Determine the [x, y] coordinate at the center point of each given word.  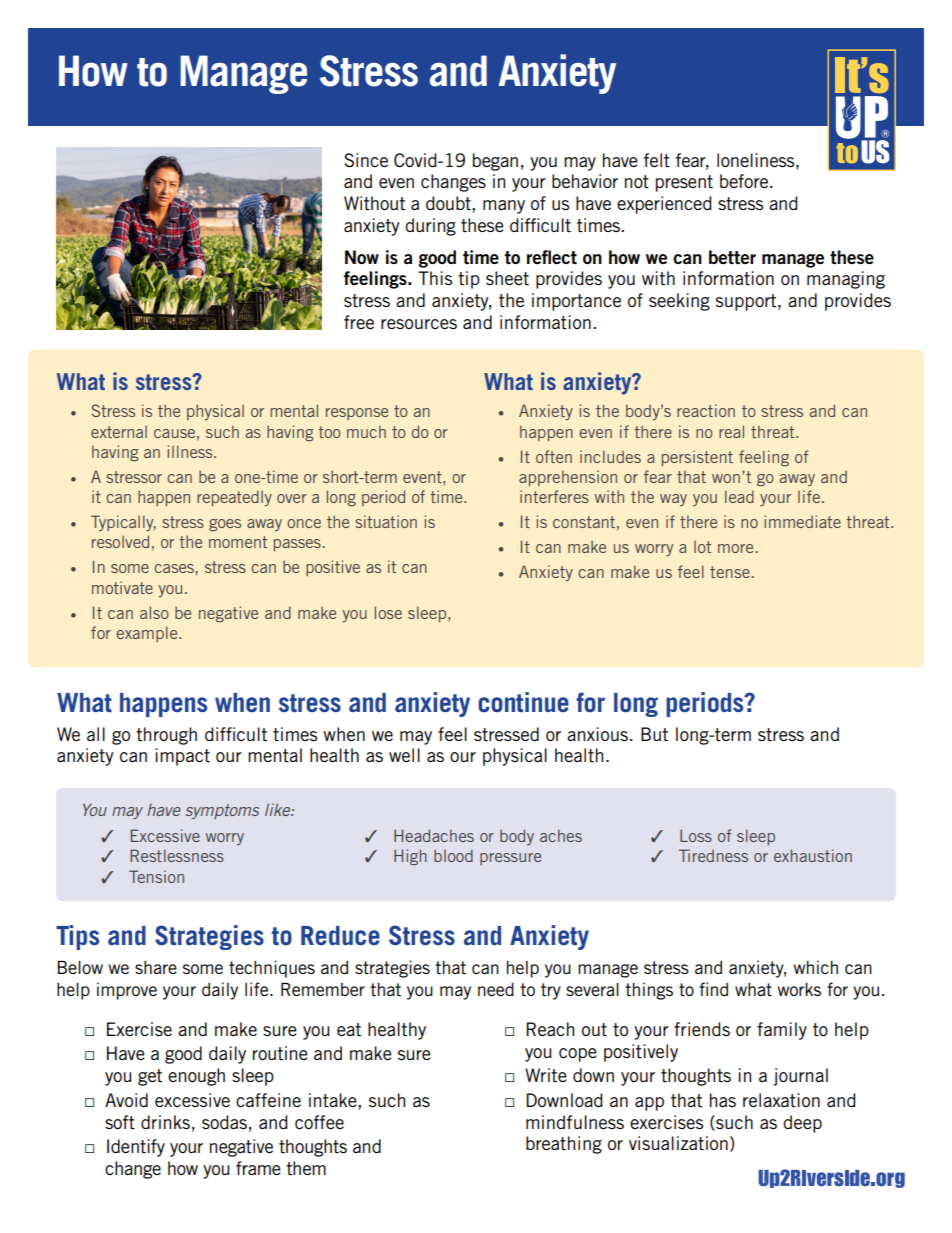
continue [523, 702]
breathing [564, 1145]
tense [730, 572]
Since [366, 160]
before [745, 181]
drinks [165, 1122]
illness [191, 451]
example [148, 634]
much [366, 432]
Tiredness [713, 855]
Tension [156, 876]
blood [453, 855]
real [731, 431]
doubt [449, 203]
